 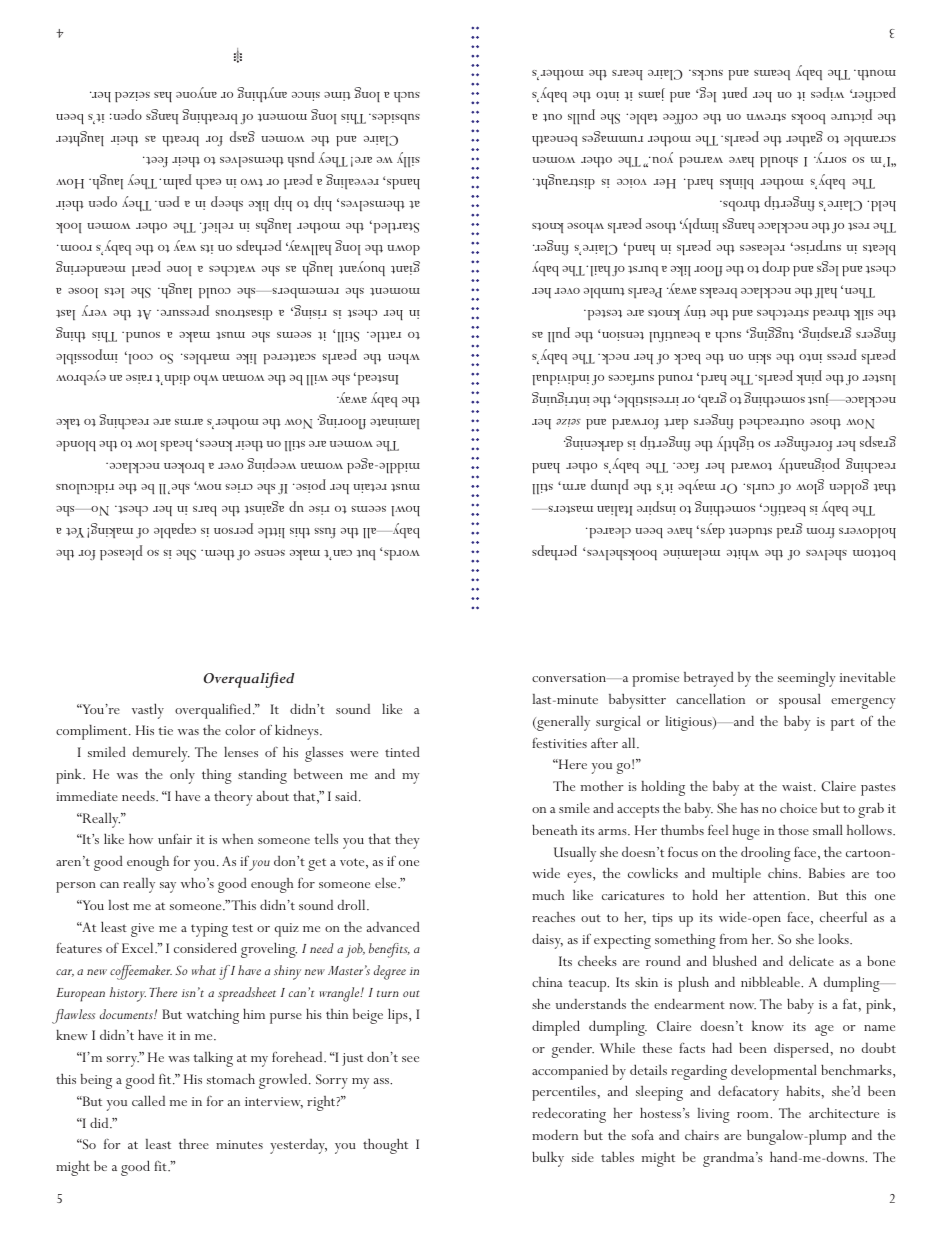 What do you see at coordinates (562, 723) in the screenshot?
I see `generally` at bounding box center [562, 723].
